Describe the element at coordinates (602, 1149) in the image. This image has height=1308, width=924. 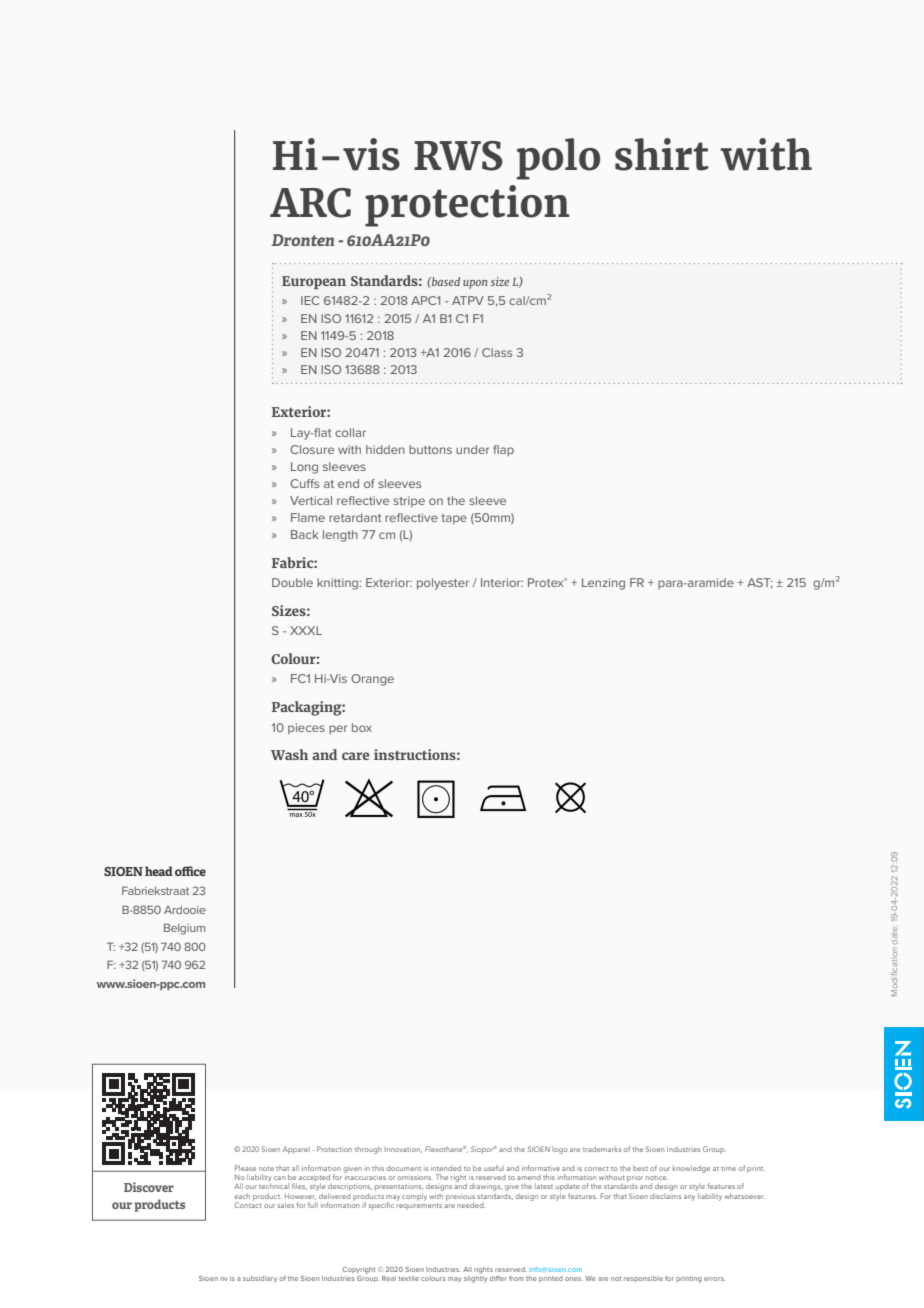
I see `trademarks` at that location.
